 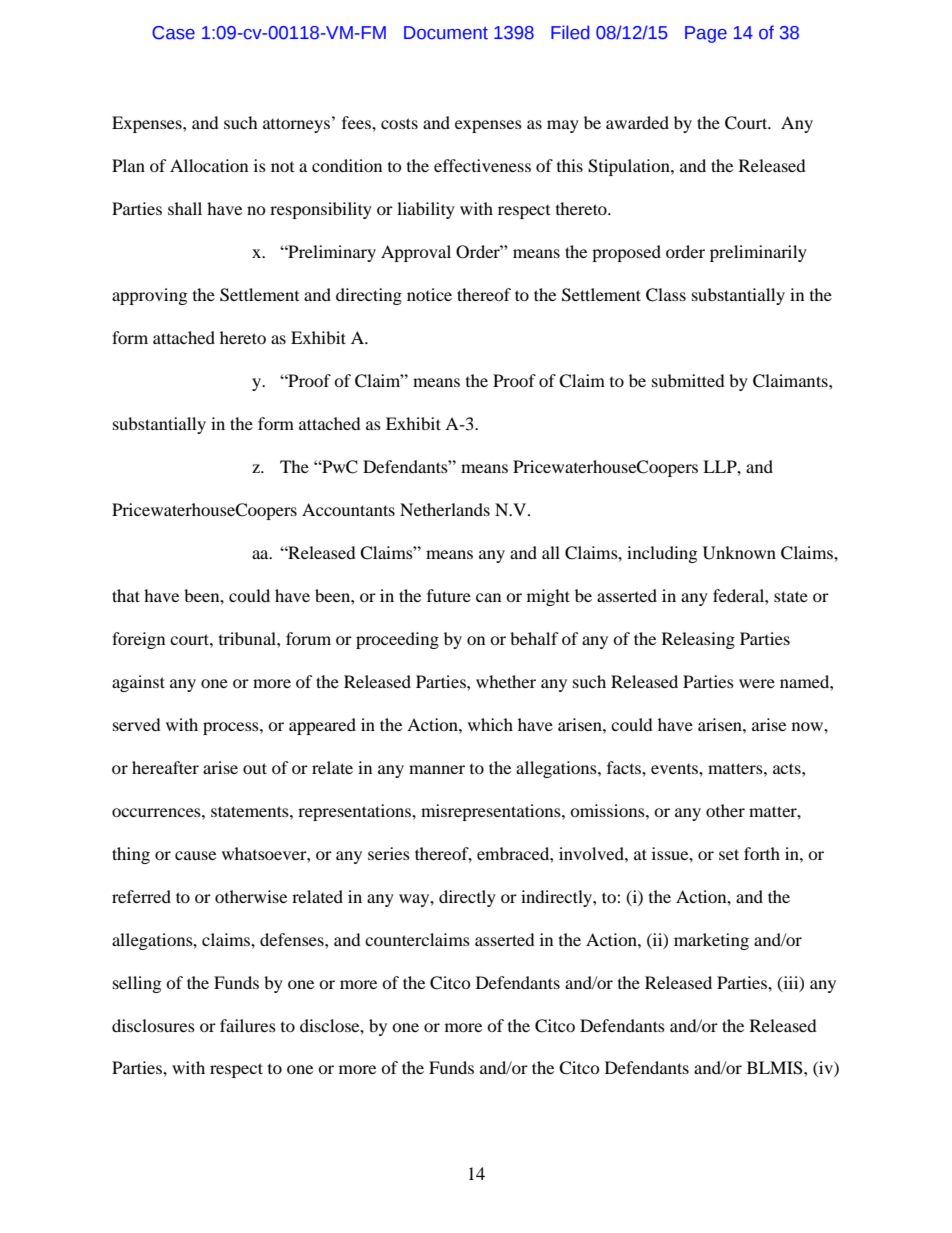 What do you see at coordinates (149, 296) in the screenshot?
I see `approving` at bounding box center [149, 296].
